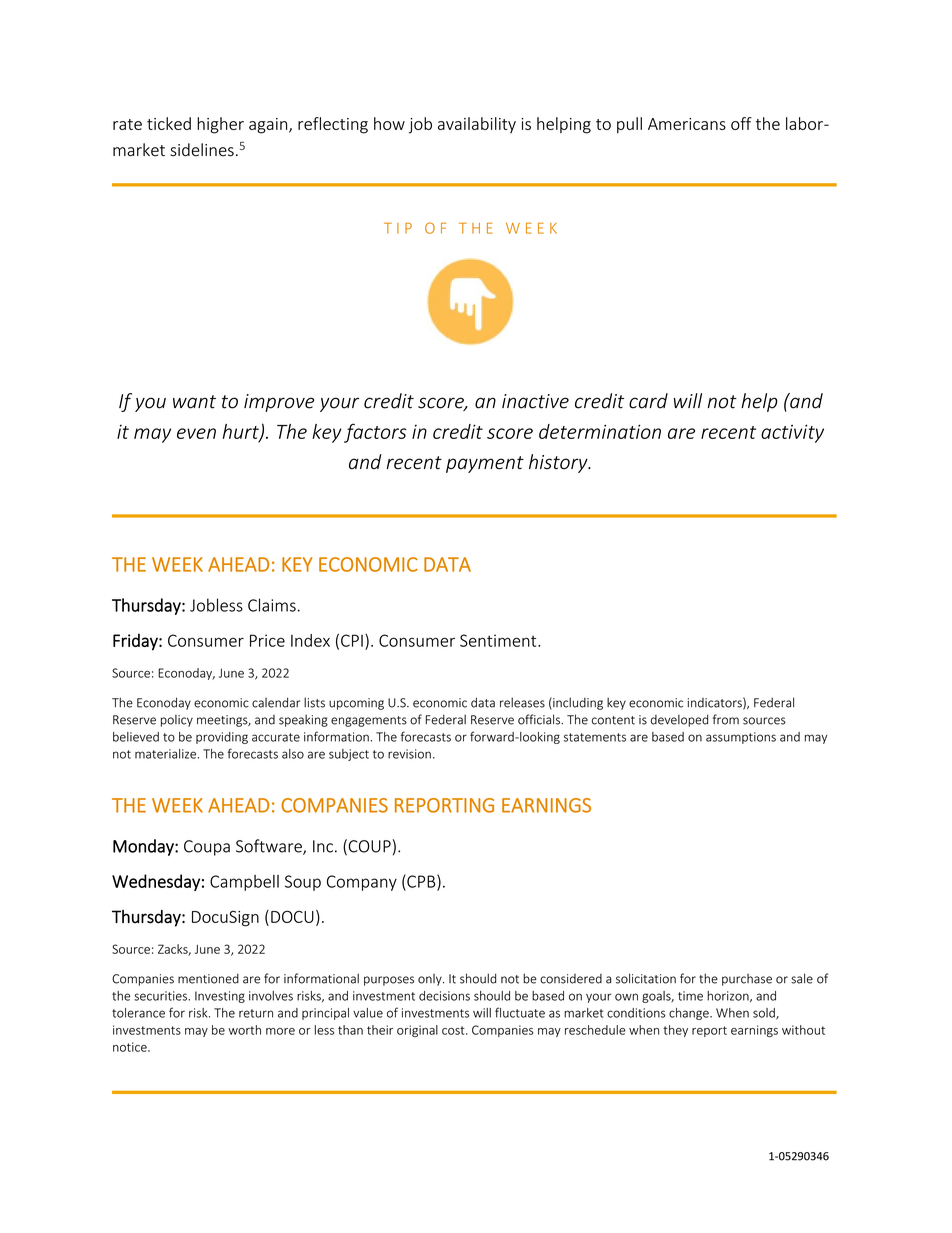  I want to click on assumptions, so click(741, 738).
